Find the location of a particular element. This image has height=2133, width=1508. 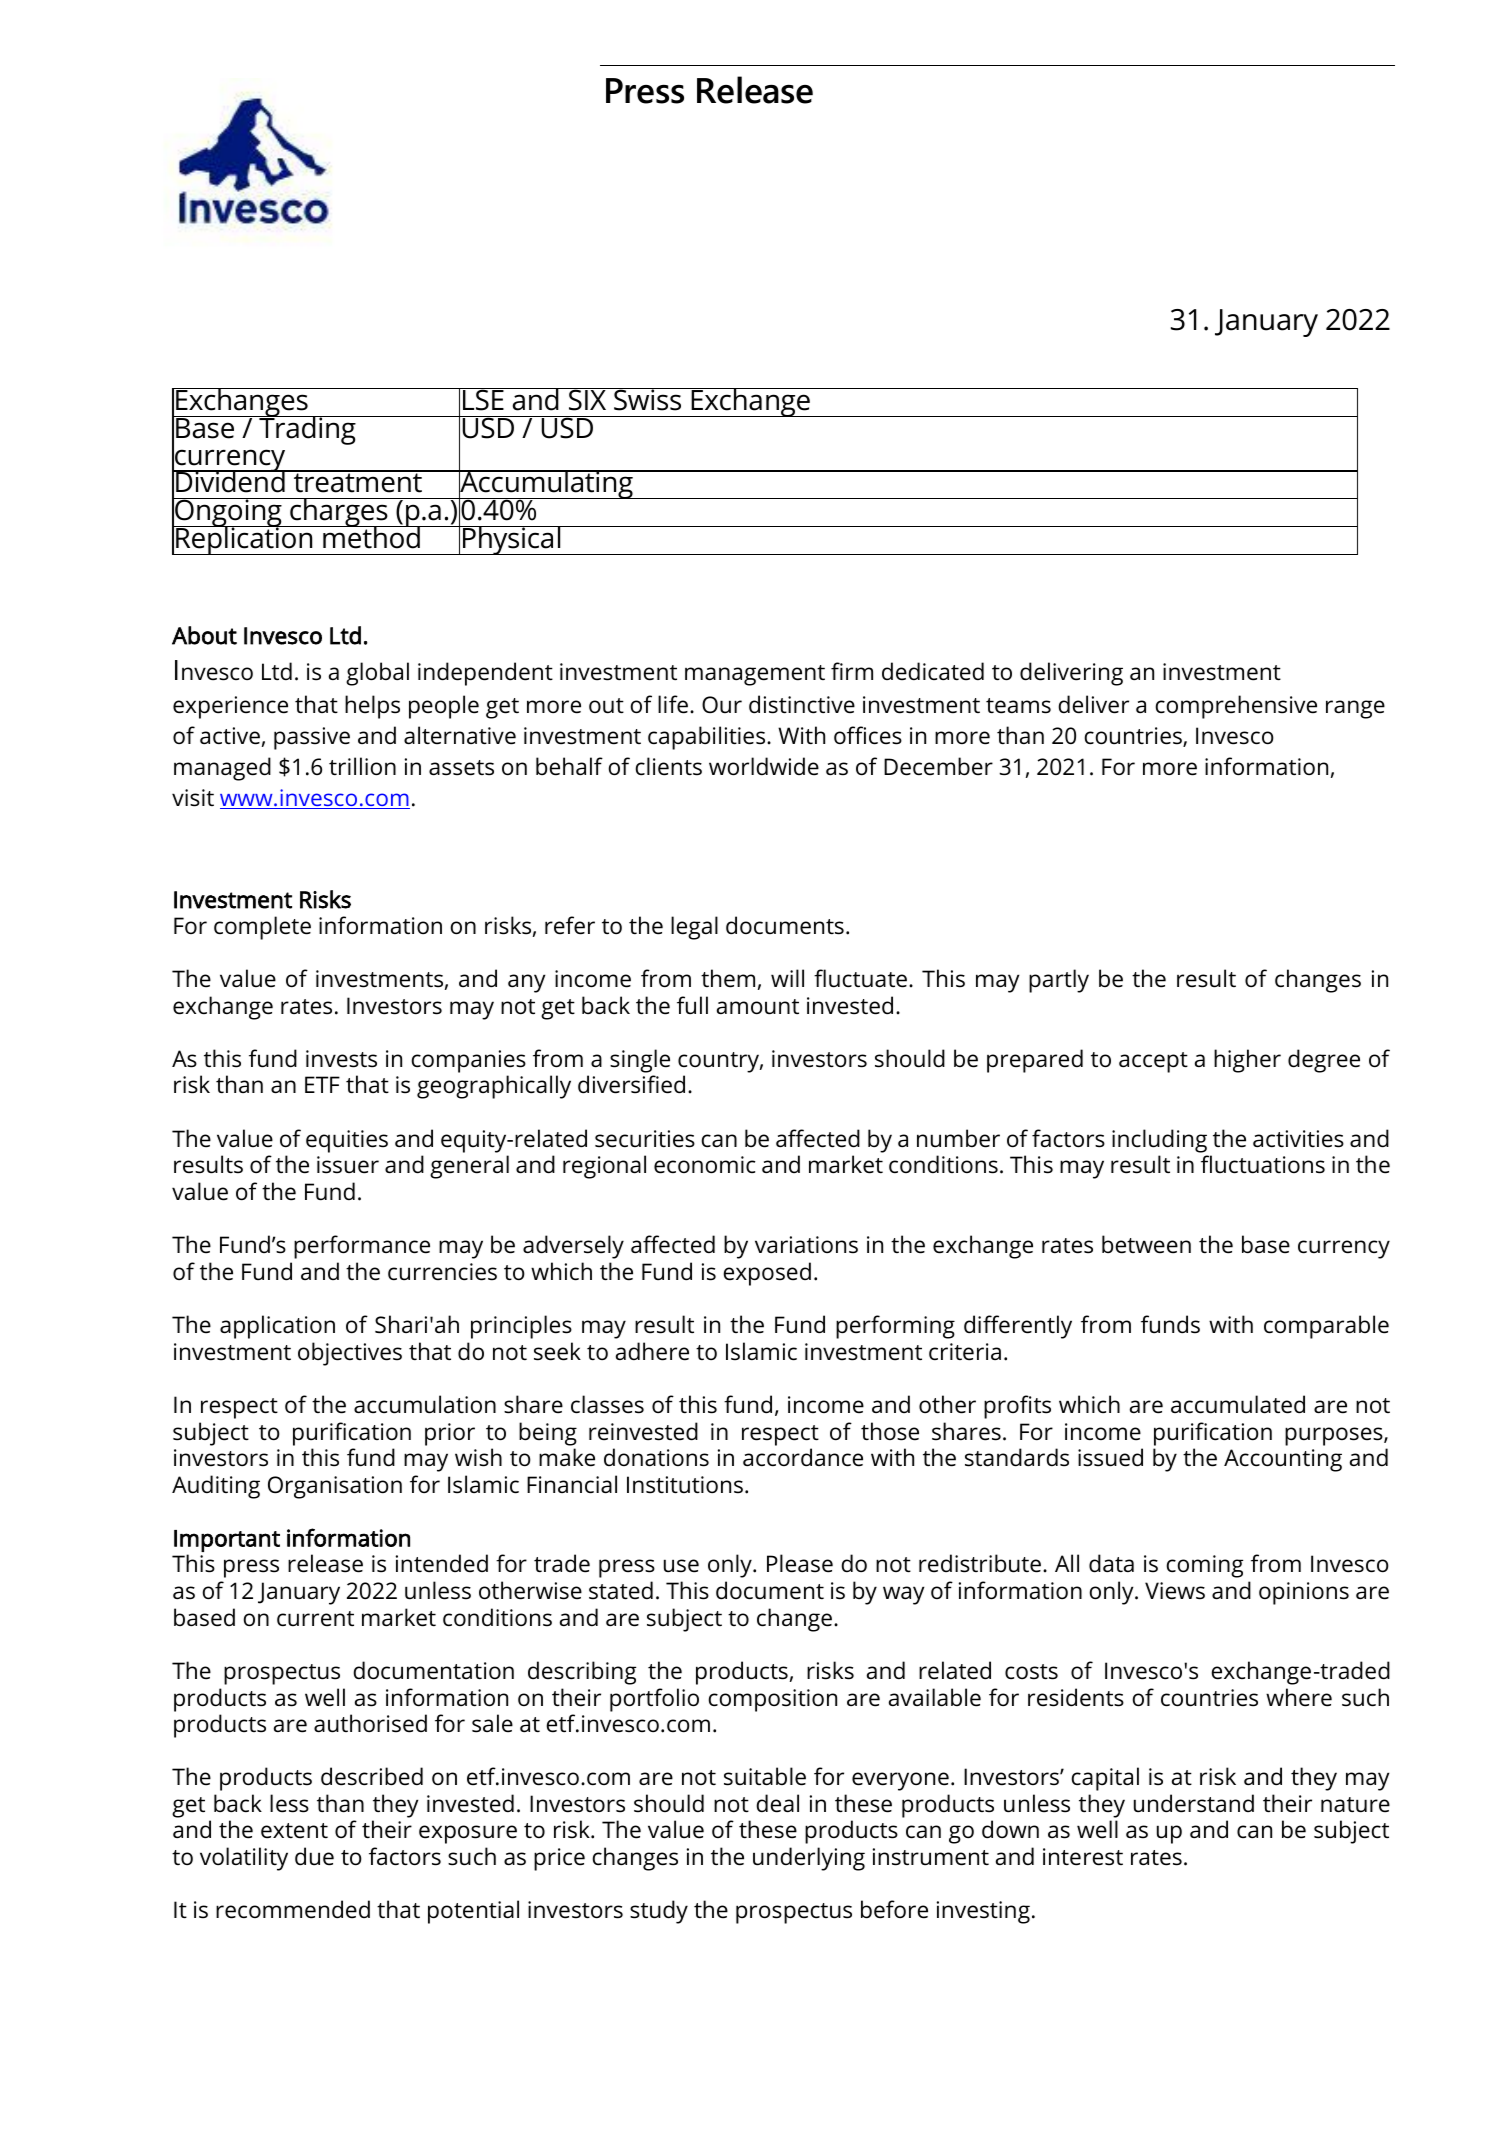

underlying is located at coordinates (809, 1859).
